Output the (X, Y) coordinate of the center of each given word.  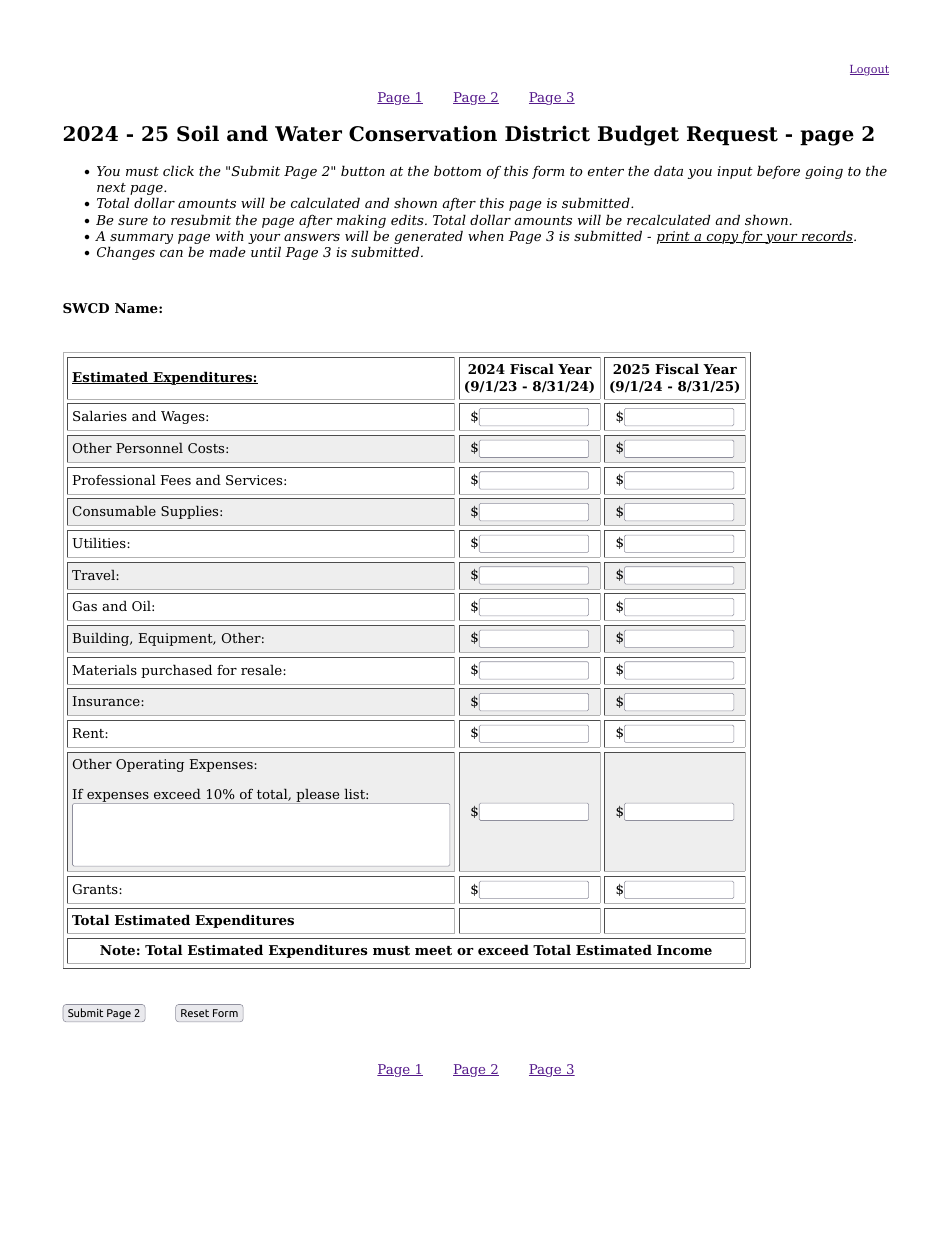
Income (684, 950)
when (486, 235)
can (171, 253)
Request (732, 136)
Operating (150, 765)
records (827, 236)
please (318, 796)
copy (722, 239)
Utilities (100, 542)
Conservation (423, 133)
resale (262, 669)
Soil (198, 133)
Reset (195, 1013)
